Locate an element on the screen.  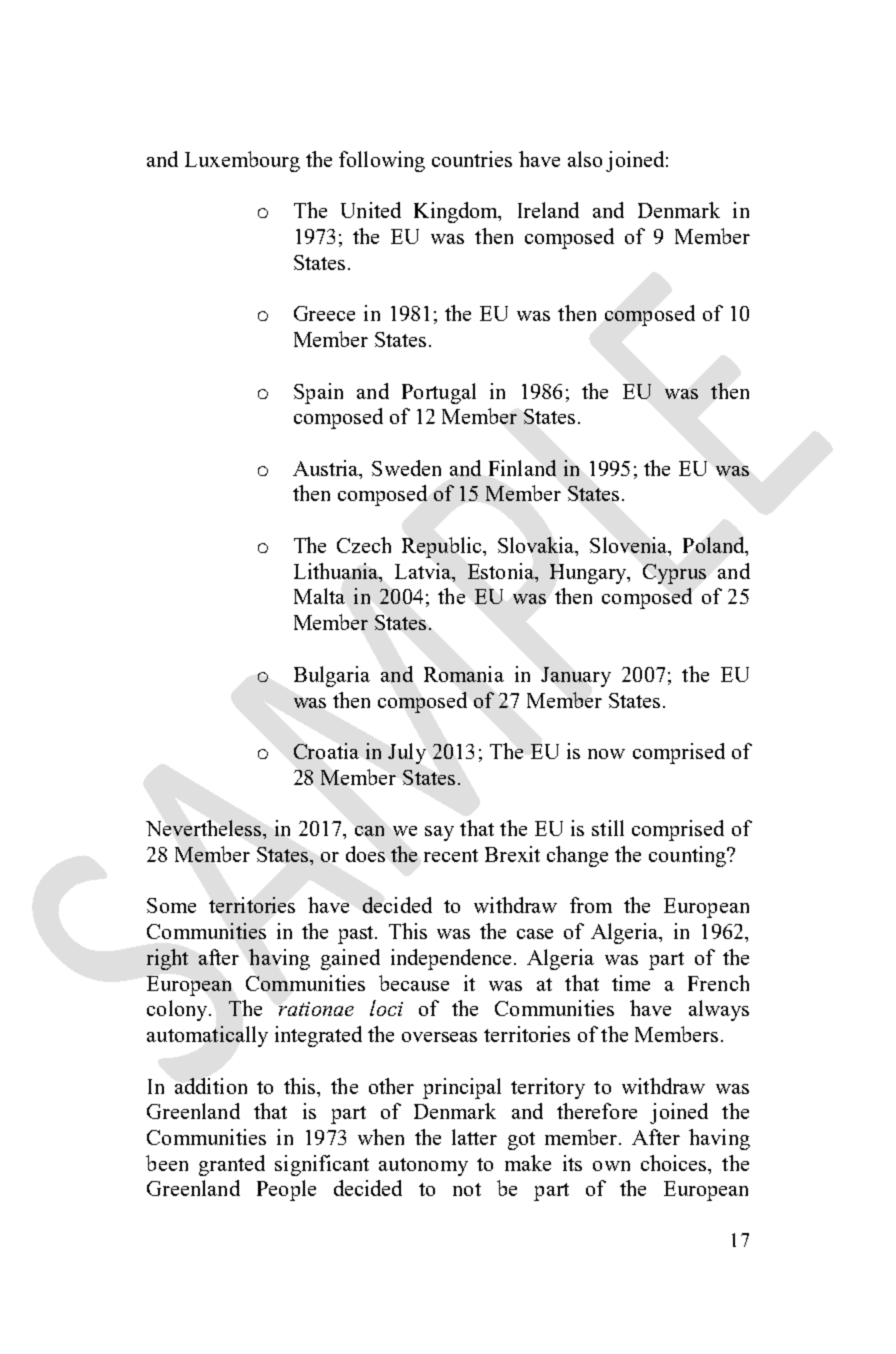
Slovenia is located at coordinates (630, 546).
